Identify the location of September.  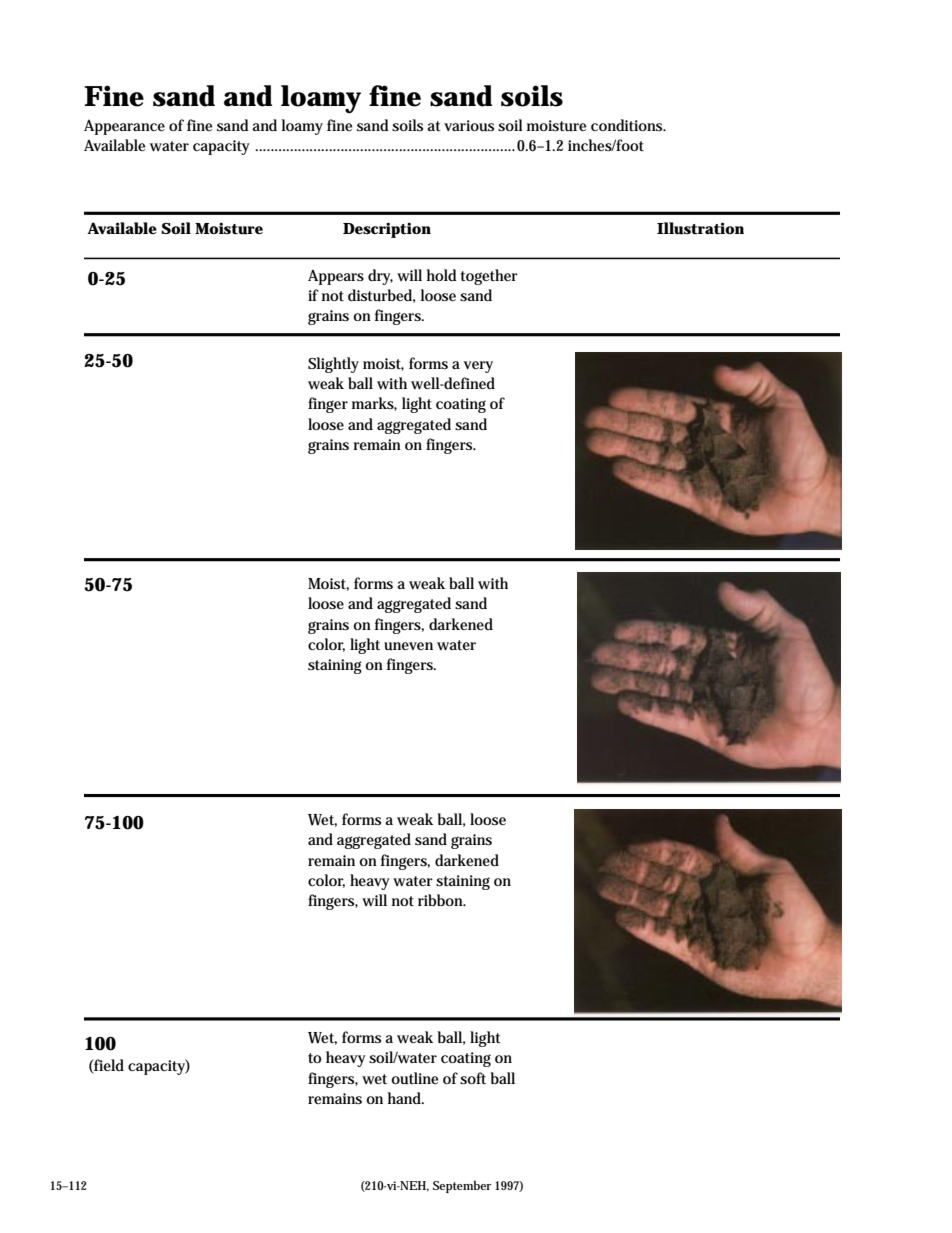
(462, 1186).
